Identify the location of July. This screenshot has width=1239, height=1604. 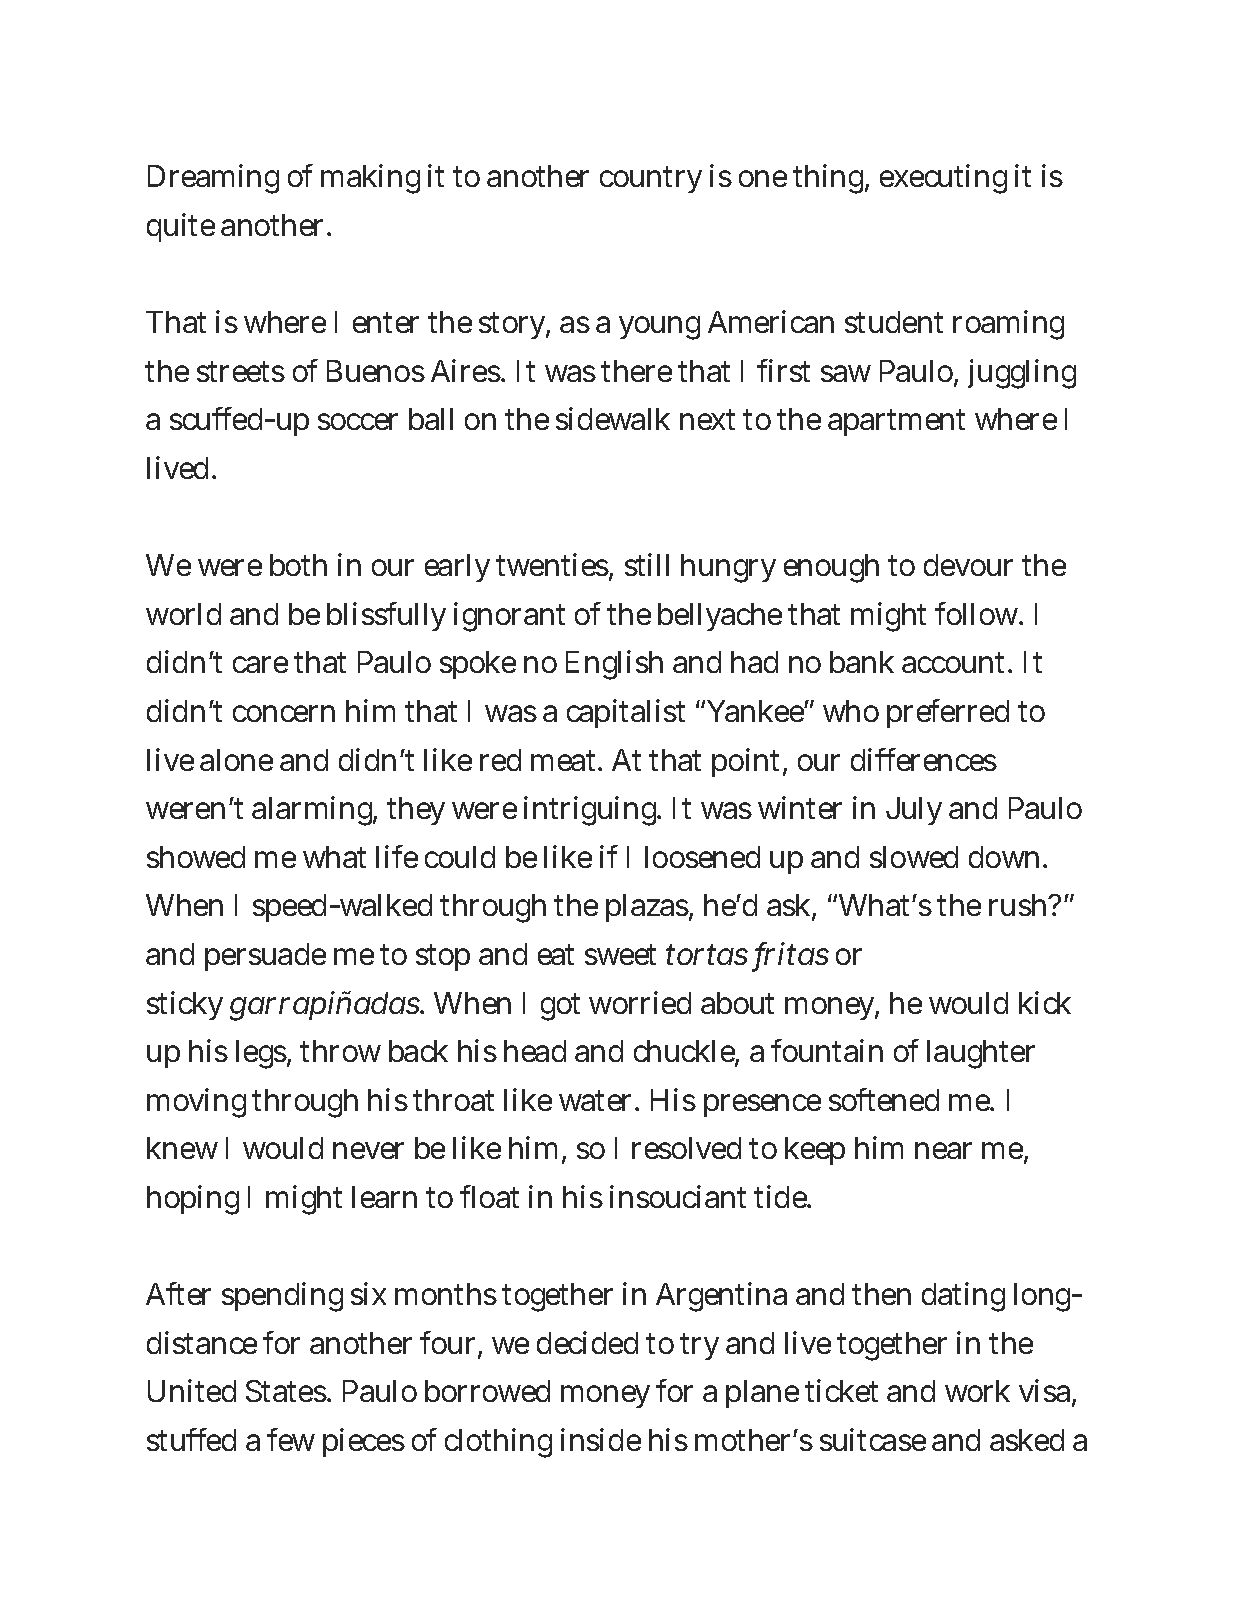
(914, 811).
